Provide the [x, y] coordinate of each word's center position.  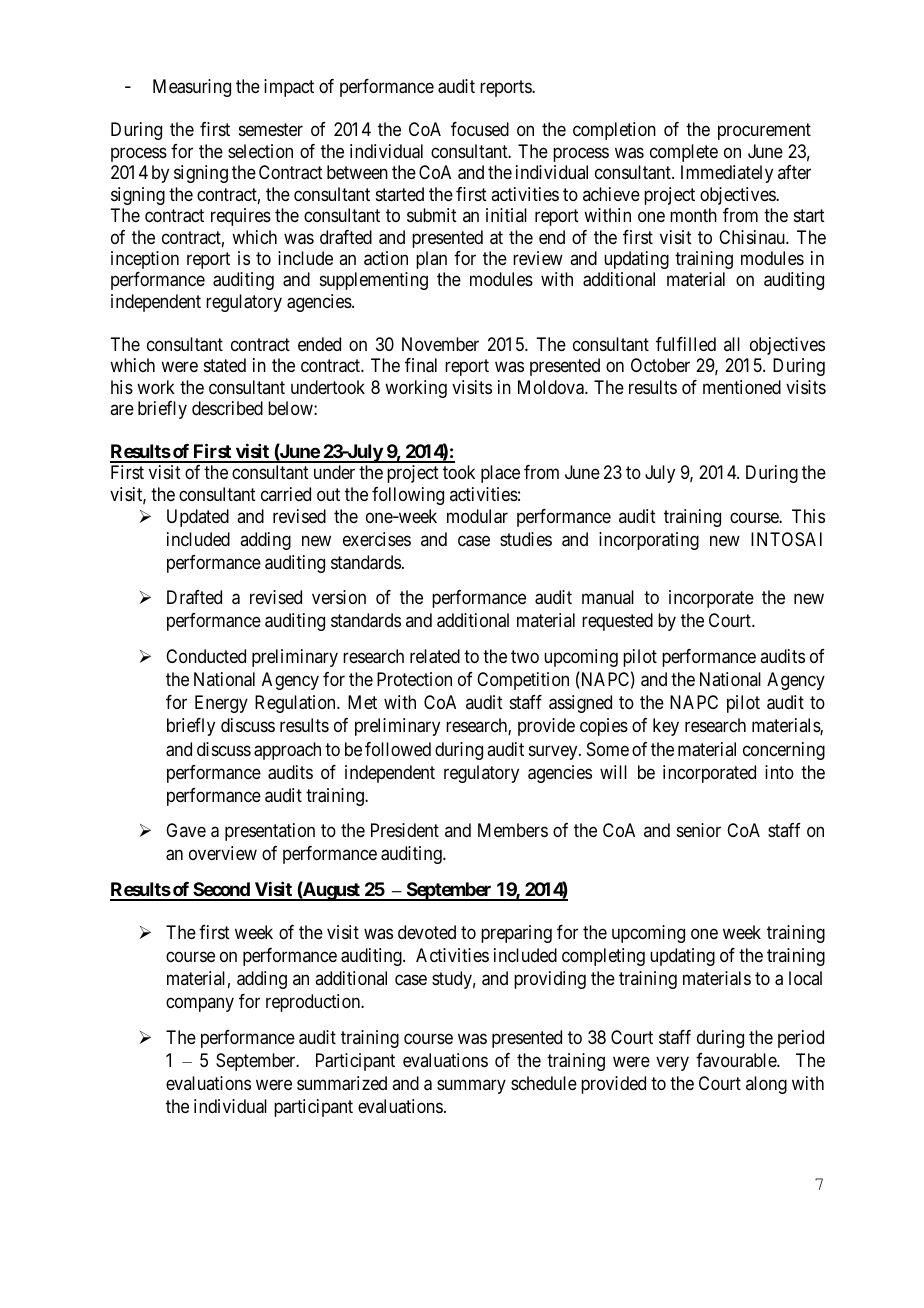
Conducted [206, 656]
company [200, 1005]
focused [480, 129]
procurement [764, 132]
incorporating [649, 541]
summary [471, 1087]
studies [526, 539]
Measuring [192, 88]
